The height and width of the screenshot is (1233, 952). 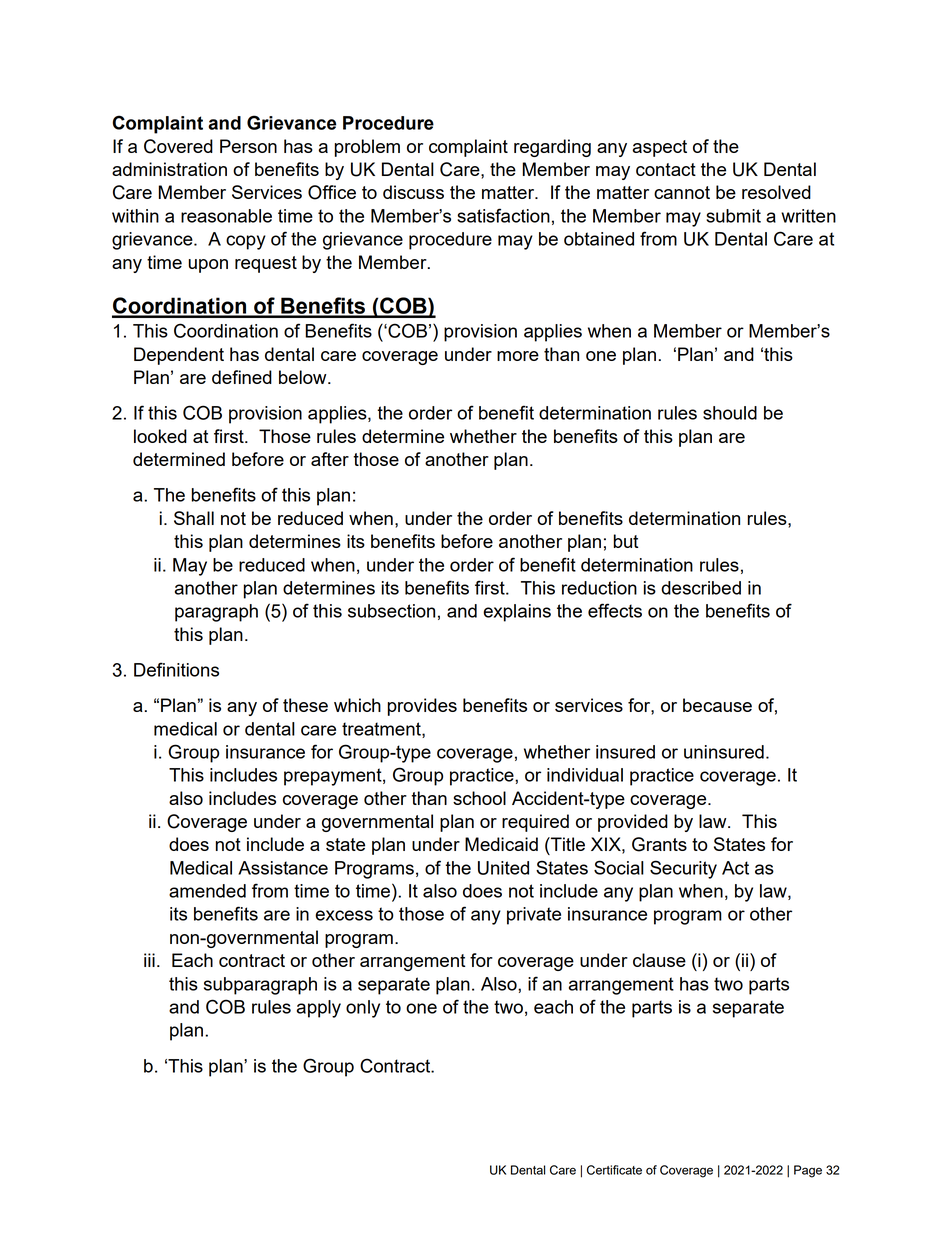 What do you see at coordinates (614, 1170) in the screenshot?
I see `Certificate` at bounding box center [614, 1170].
